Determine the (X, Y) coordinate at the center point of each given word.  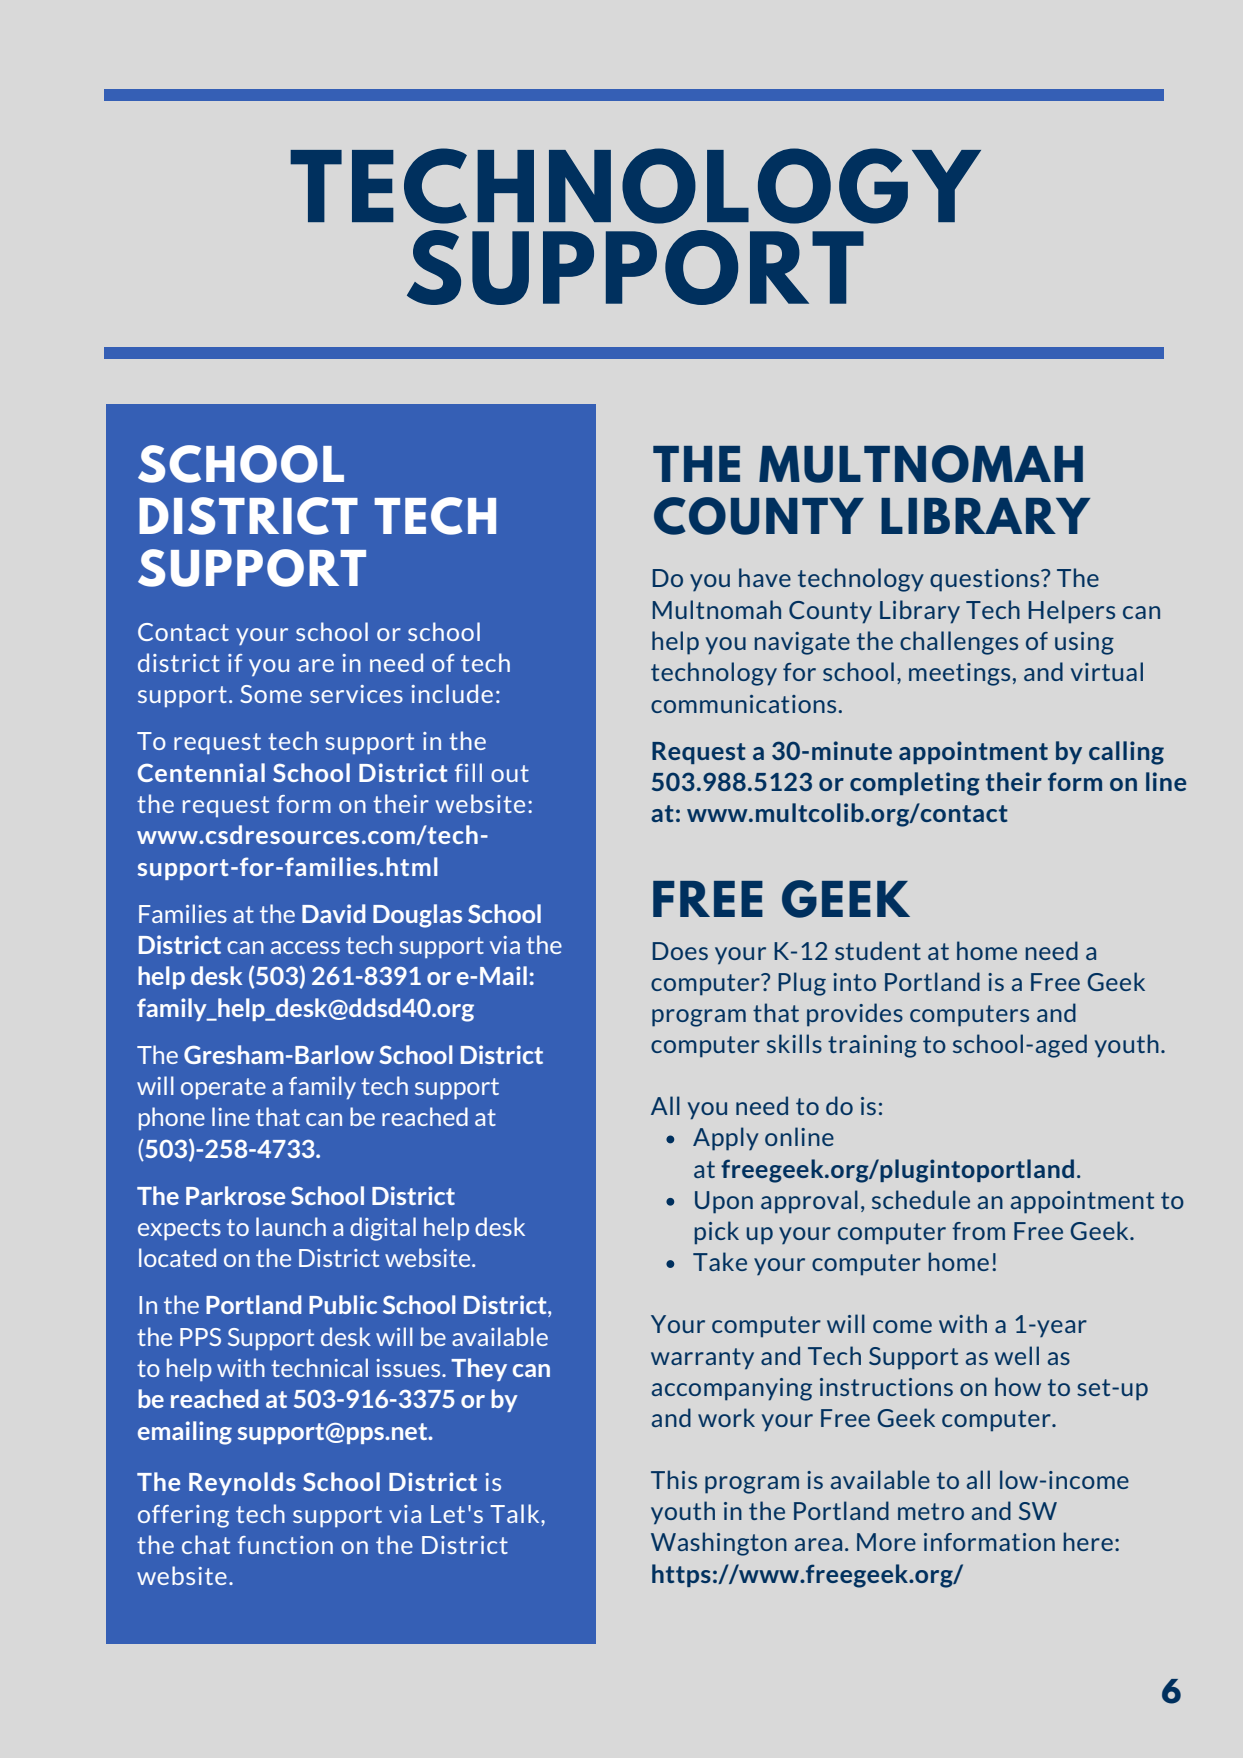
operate (223, 1088)
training (872, 1046)
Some (271, 694)
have (765, 577)
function (285, 1545)
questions (986, 580)
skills (794, 1043)
